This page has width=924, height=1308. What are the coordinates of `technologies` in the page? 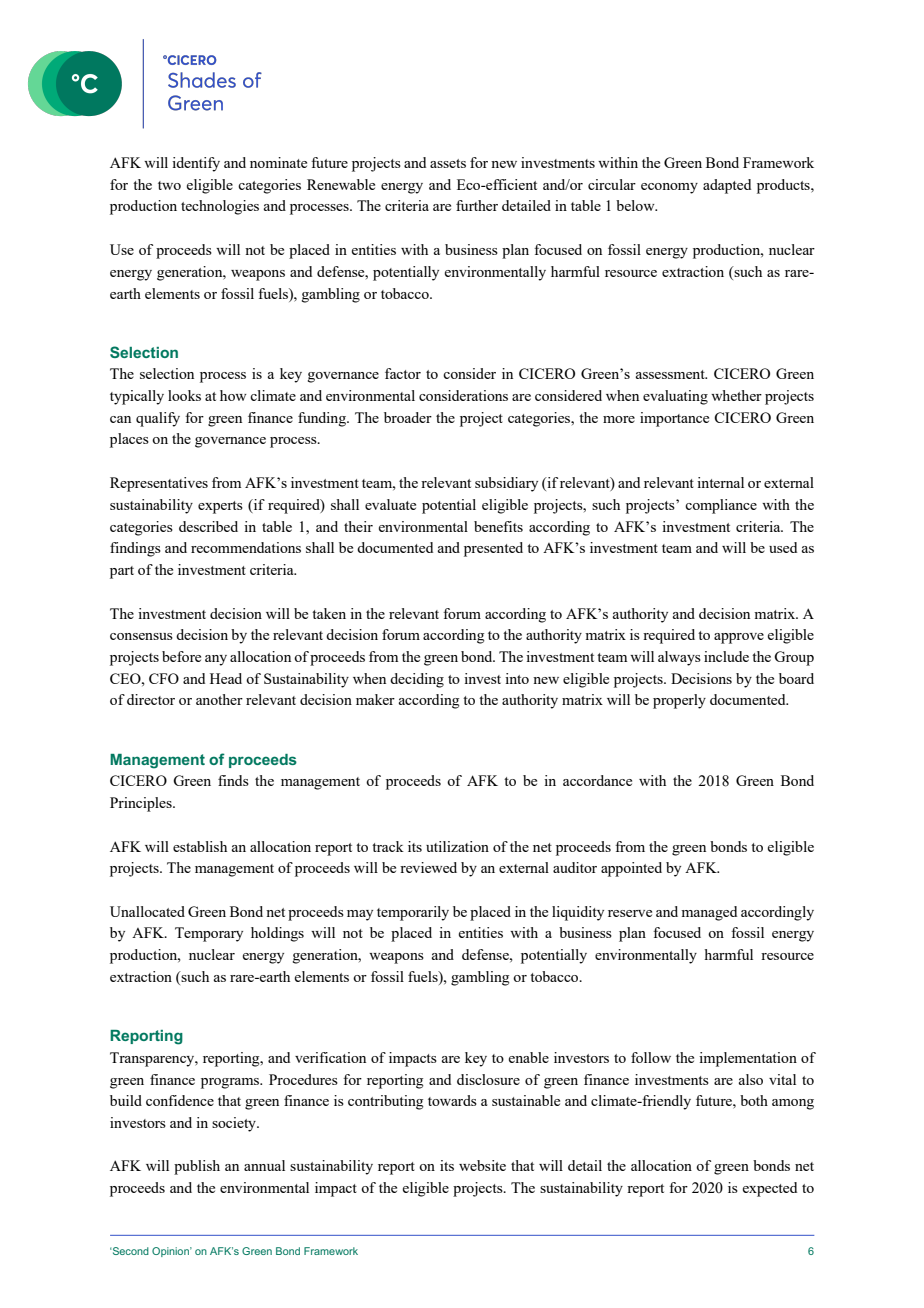 It's located at (220, 207).
